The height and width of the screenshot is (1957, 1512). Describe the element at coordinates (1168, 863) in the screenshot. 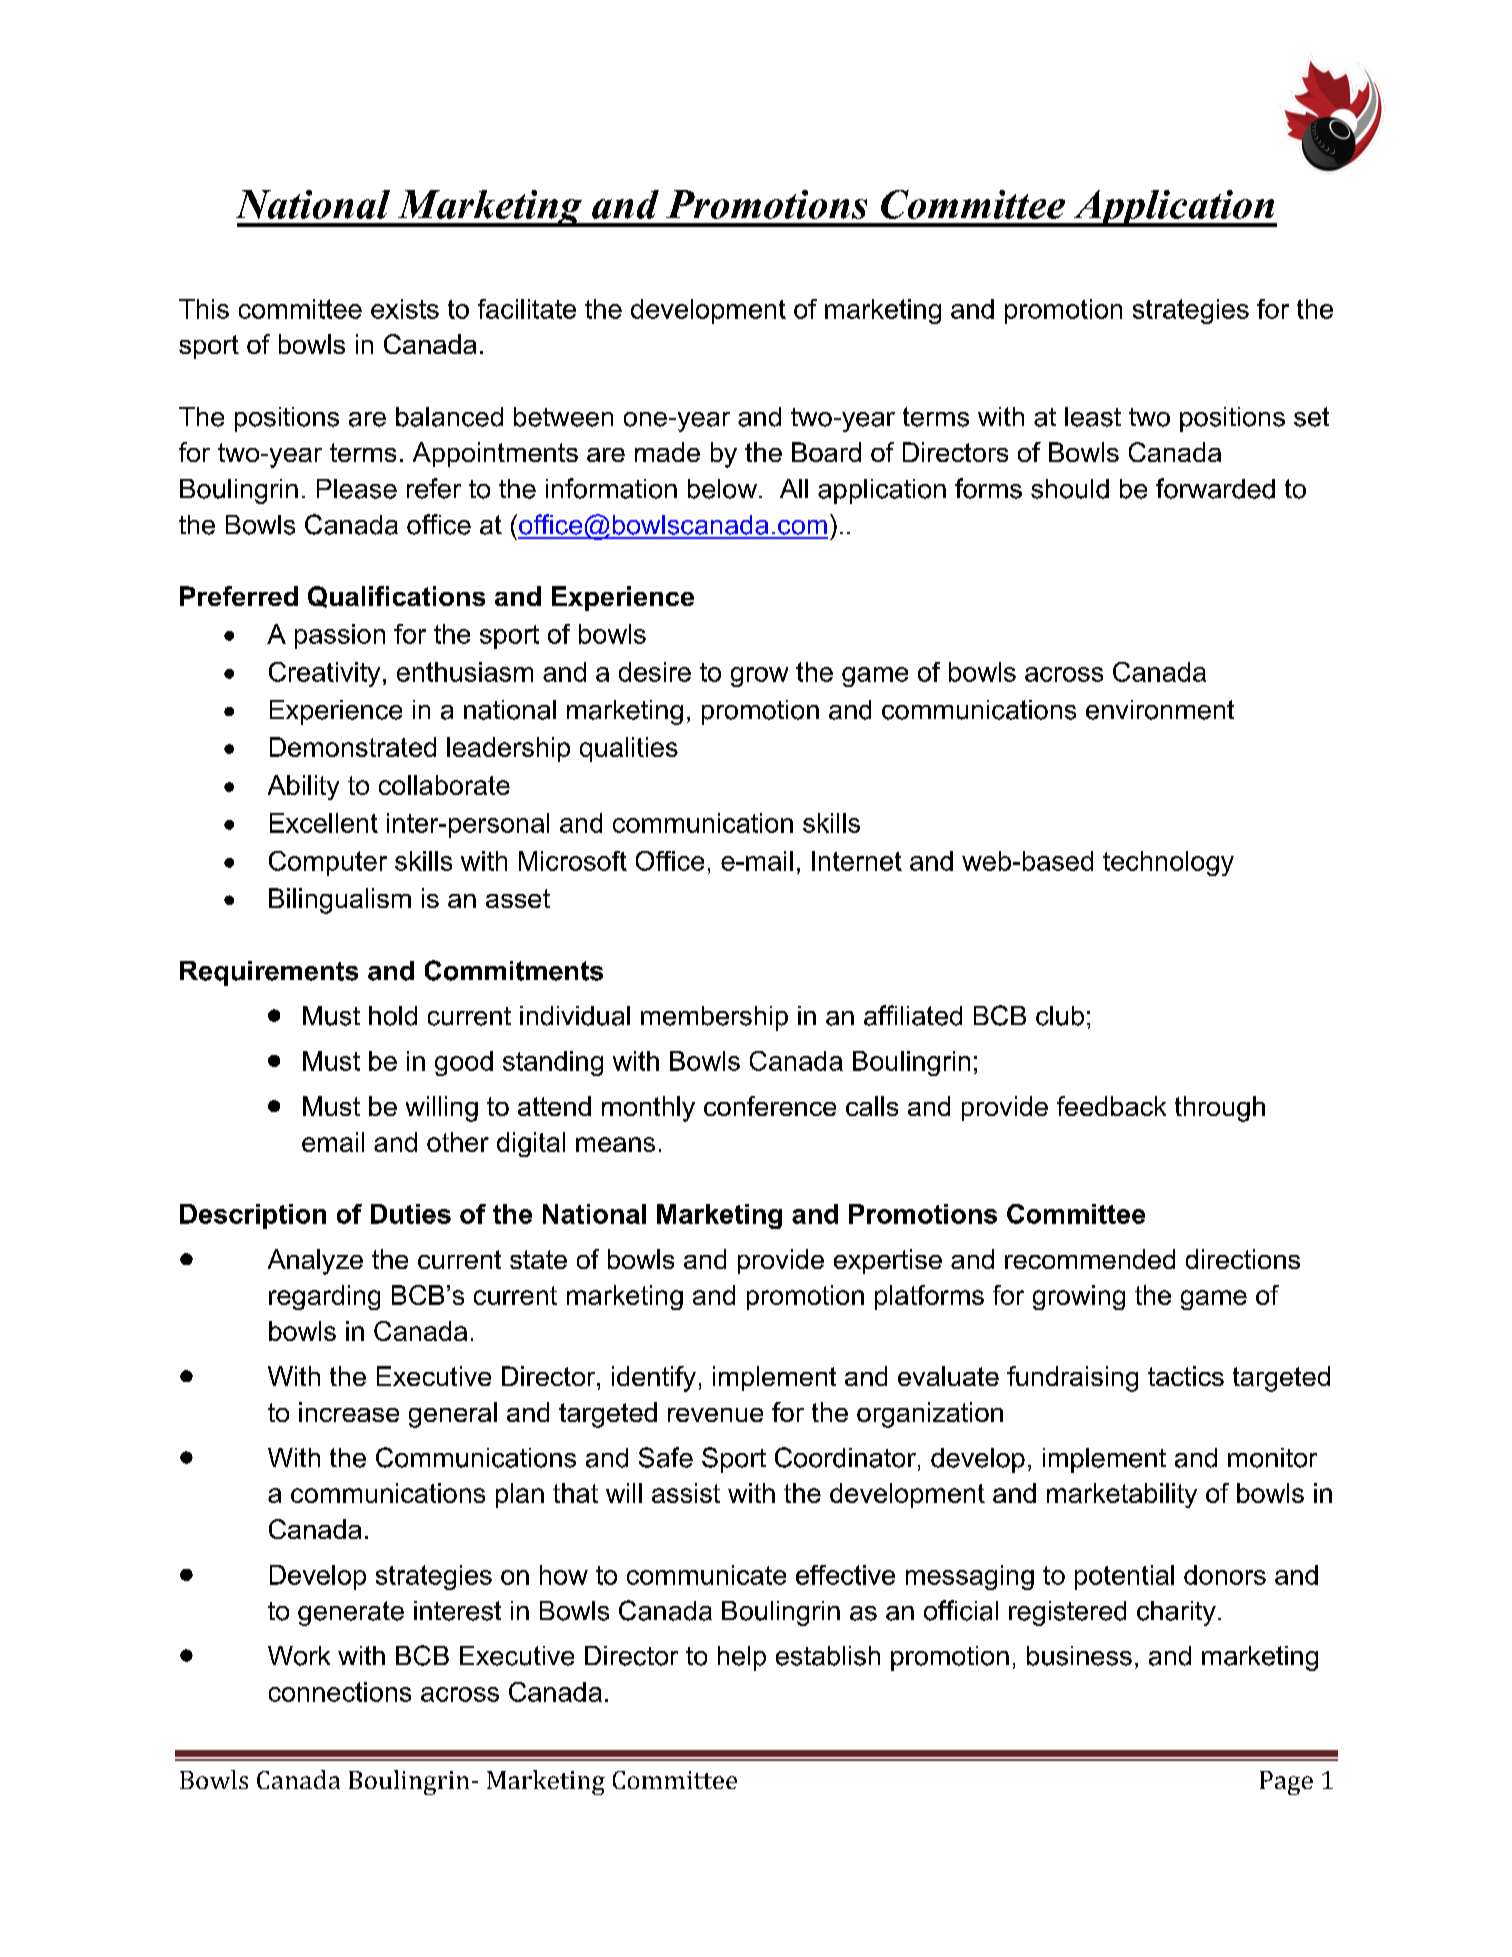

I see `technology` at that location.
